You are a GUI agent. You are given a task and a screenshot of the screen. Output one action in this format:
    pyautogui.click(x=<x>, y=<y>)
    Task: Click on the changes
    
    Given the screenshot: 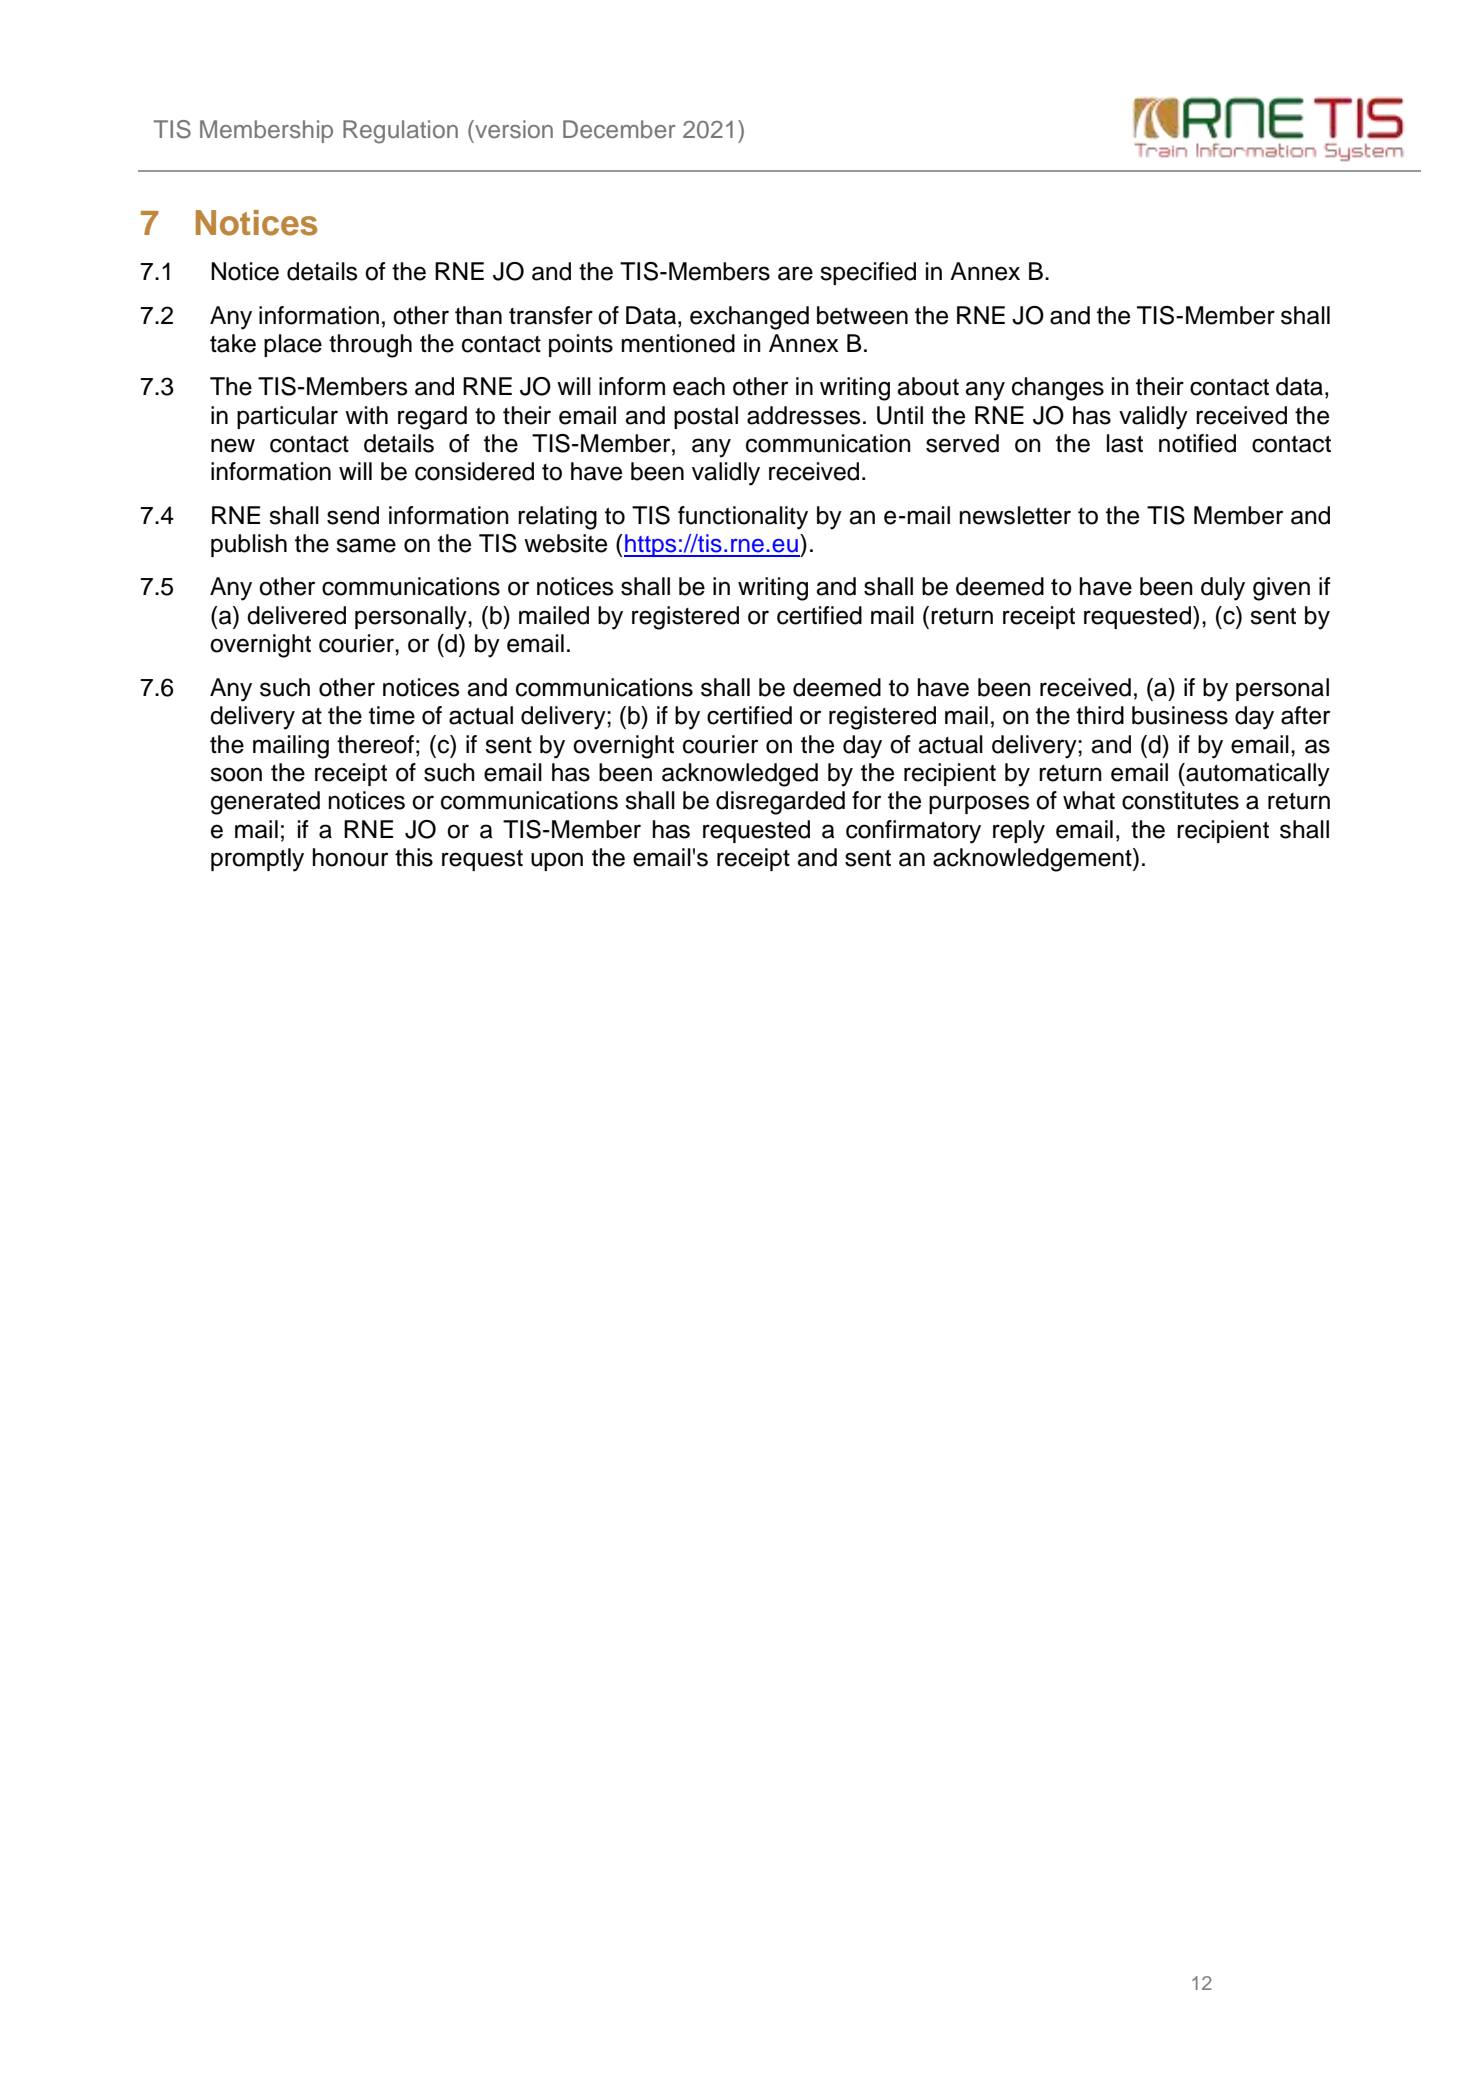 What is the action you would take?
    pyautogui.click(x=1058, y=389)
